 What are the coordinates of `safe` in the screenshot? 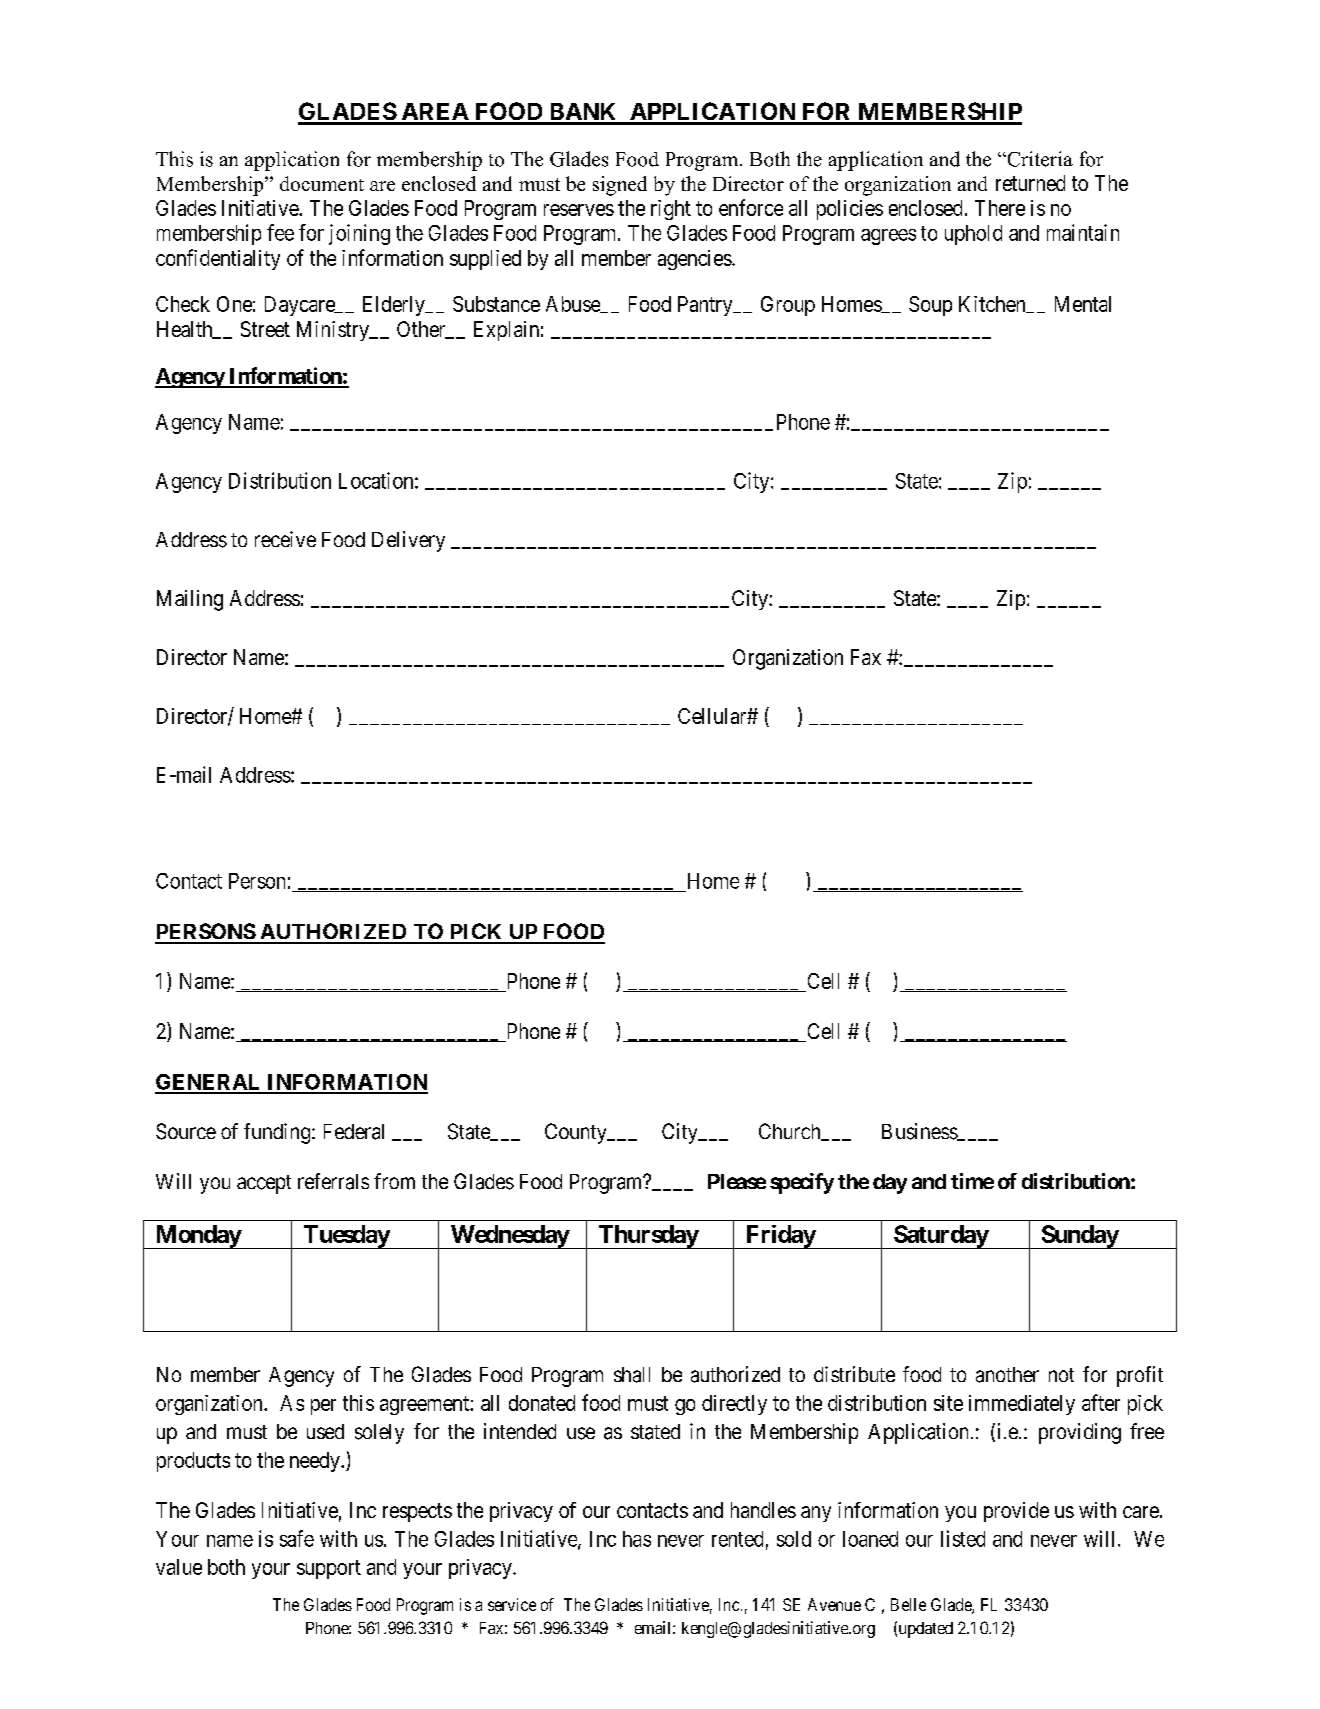 It's located at (297, 1538).
